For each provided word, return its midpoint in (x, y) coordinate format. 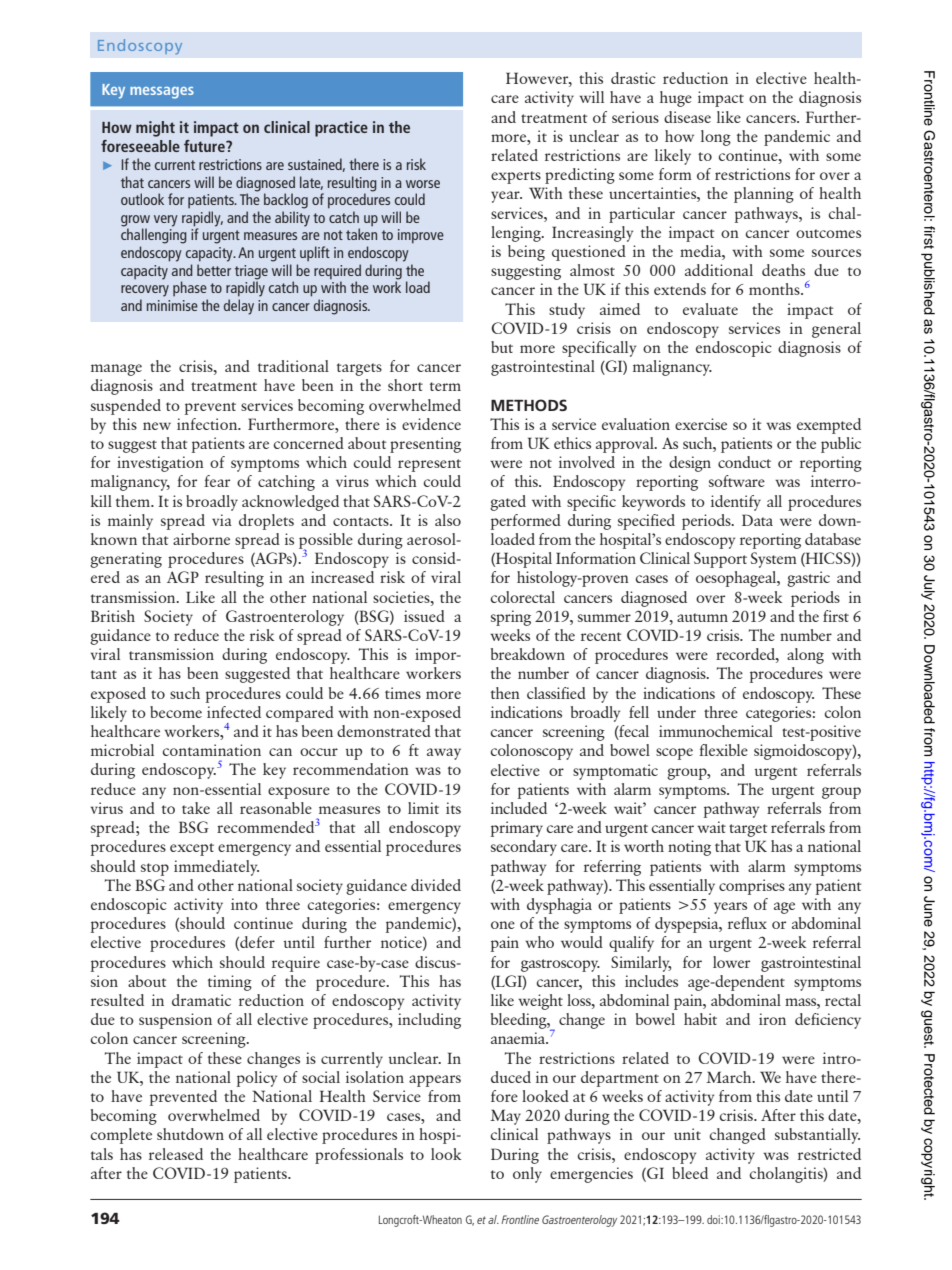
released (176, 1154)
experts (516, 177)
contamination (211, 750)
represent (429, 465)
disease (687, 117)
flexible (723, 750)
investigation (160, 464)
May (505, 1117)
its (453, 808)
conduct (744, 462)
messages (162, 93)
